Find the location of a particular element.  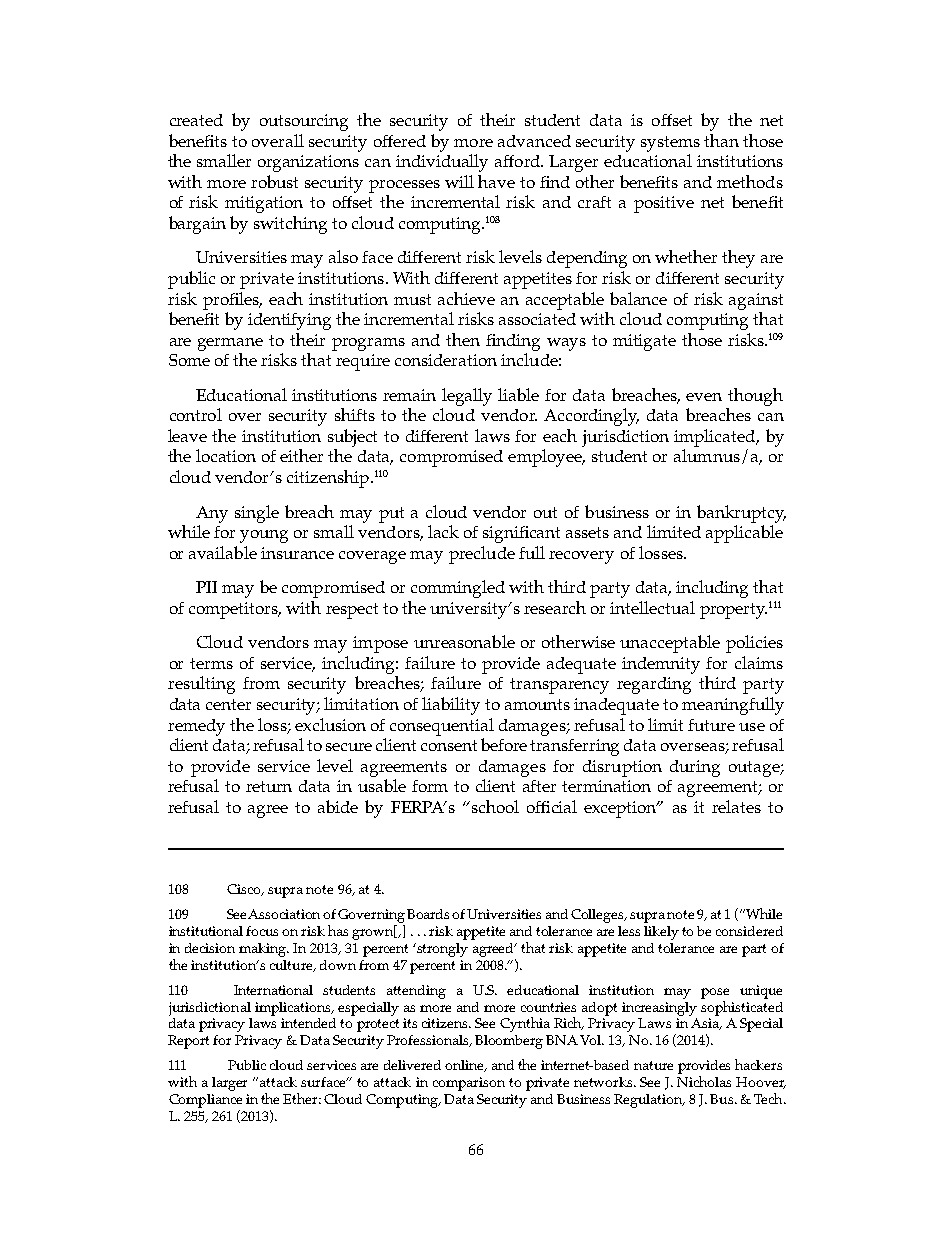

individually is located at coordinates (442, 163).
